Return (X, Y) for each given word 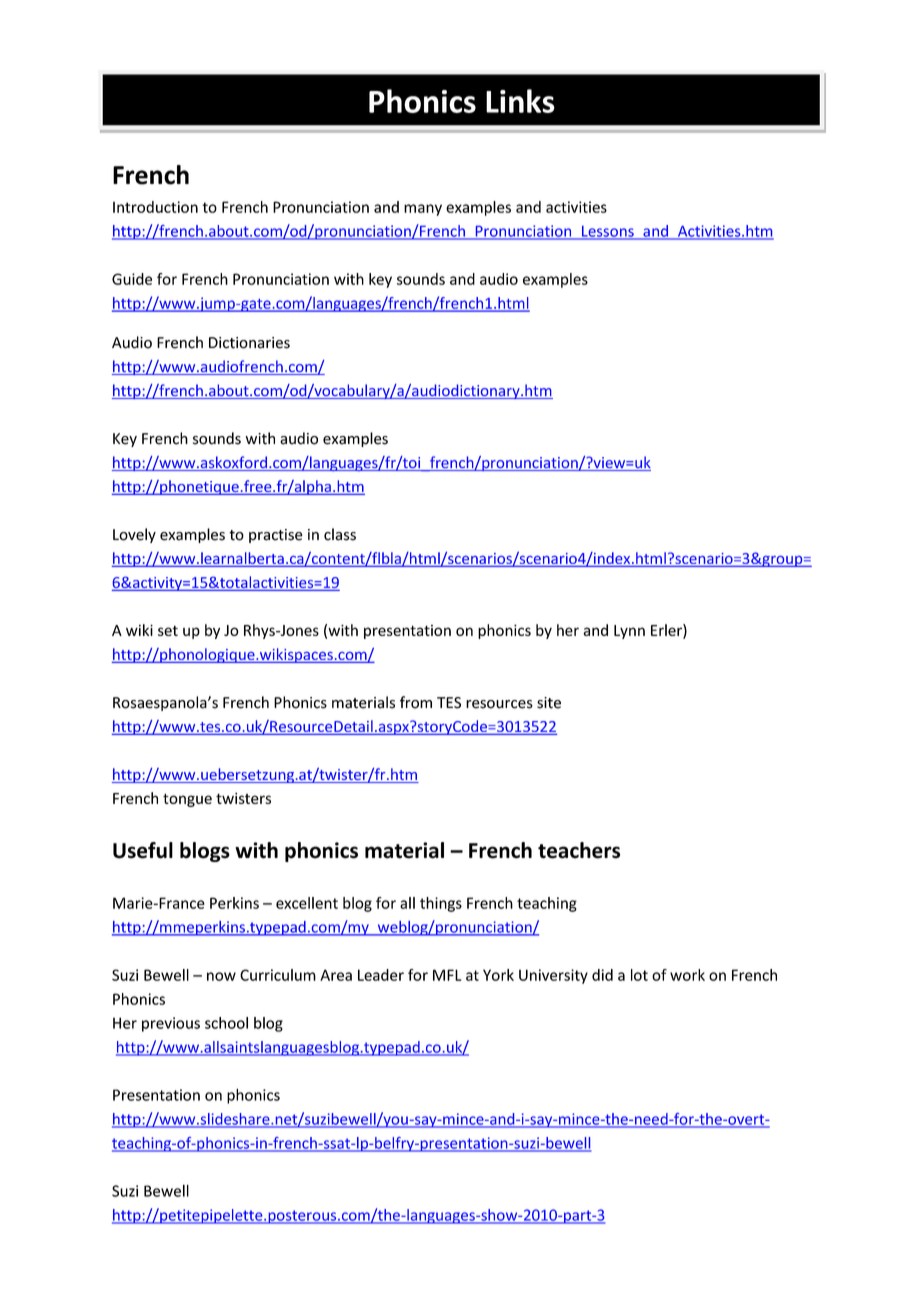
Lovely (134, 535)
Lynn (629, 632)
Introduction (155, 207)
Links (520, 101)
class (340, 534)
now (221, 976)
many (423, 210)
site (549, 703)
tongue (187, 800)
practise (276, 536)
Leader (381, 975)
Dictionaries (249, 343)
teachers (579, 850)
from (416, 702)
